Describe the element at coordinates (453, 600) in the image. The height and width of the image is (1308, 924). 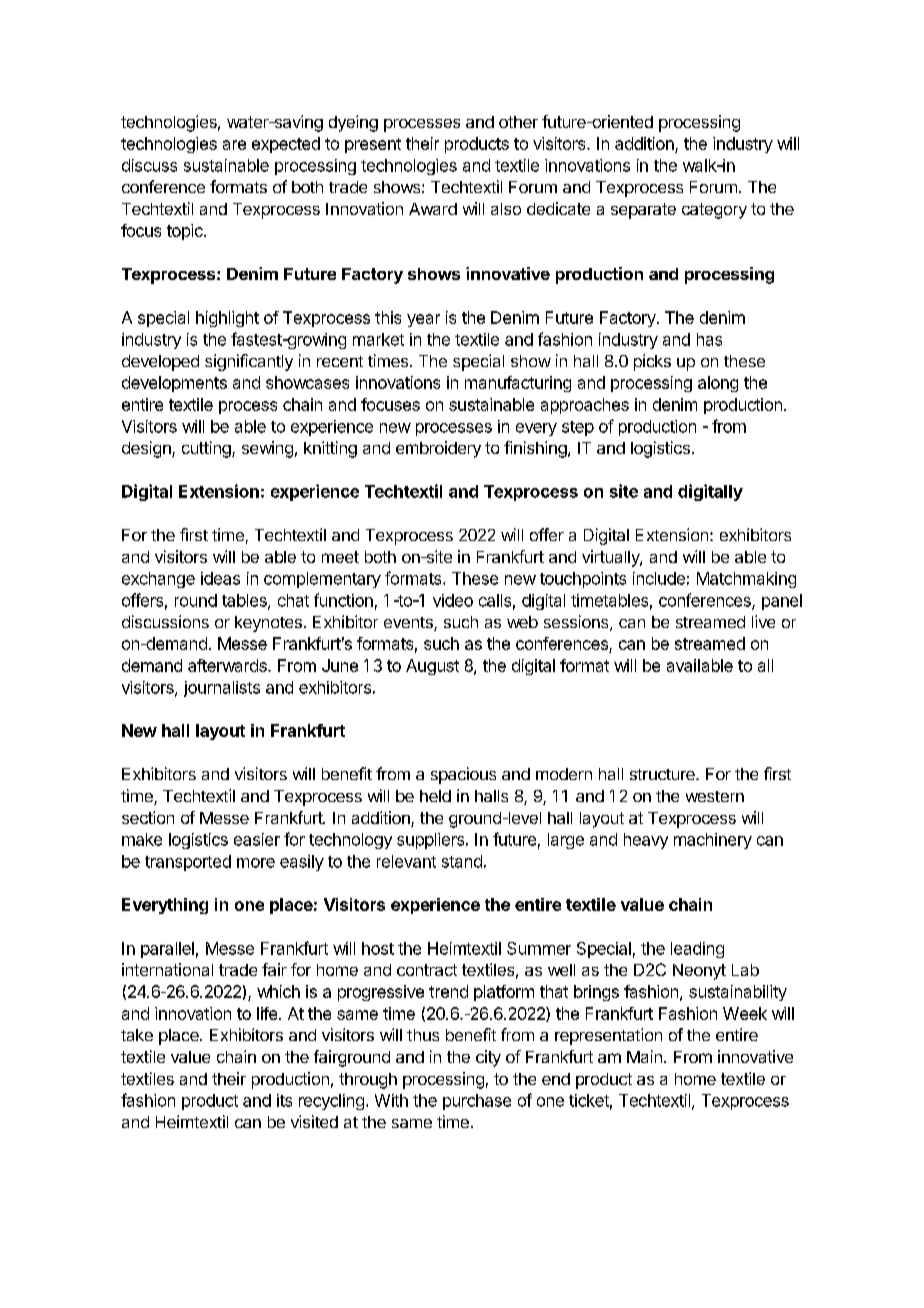
I see `video` at that location.
